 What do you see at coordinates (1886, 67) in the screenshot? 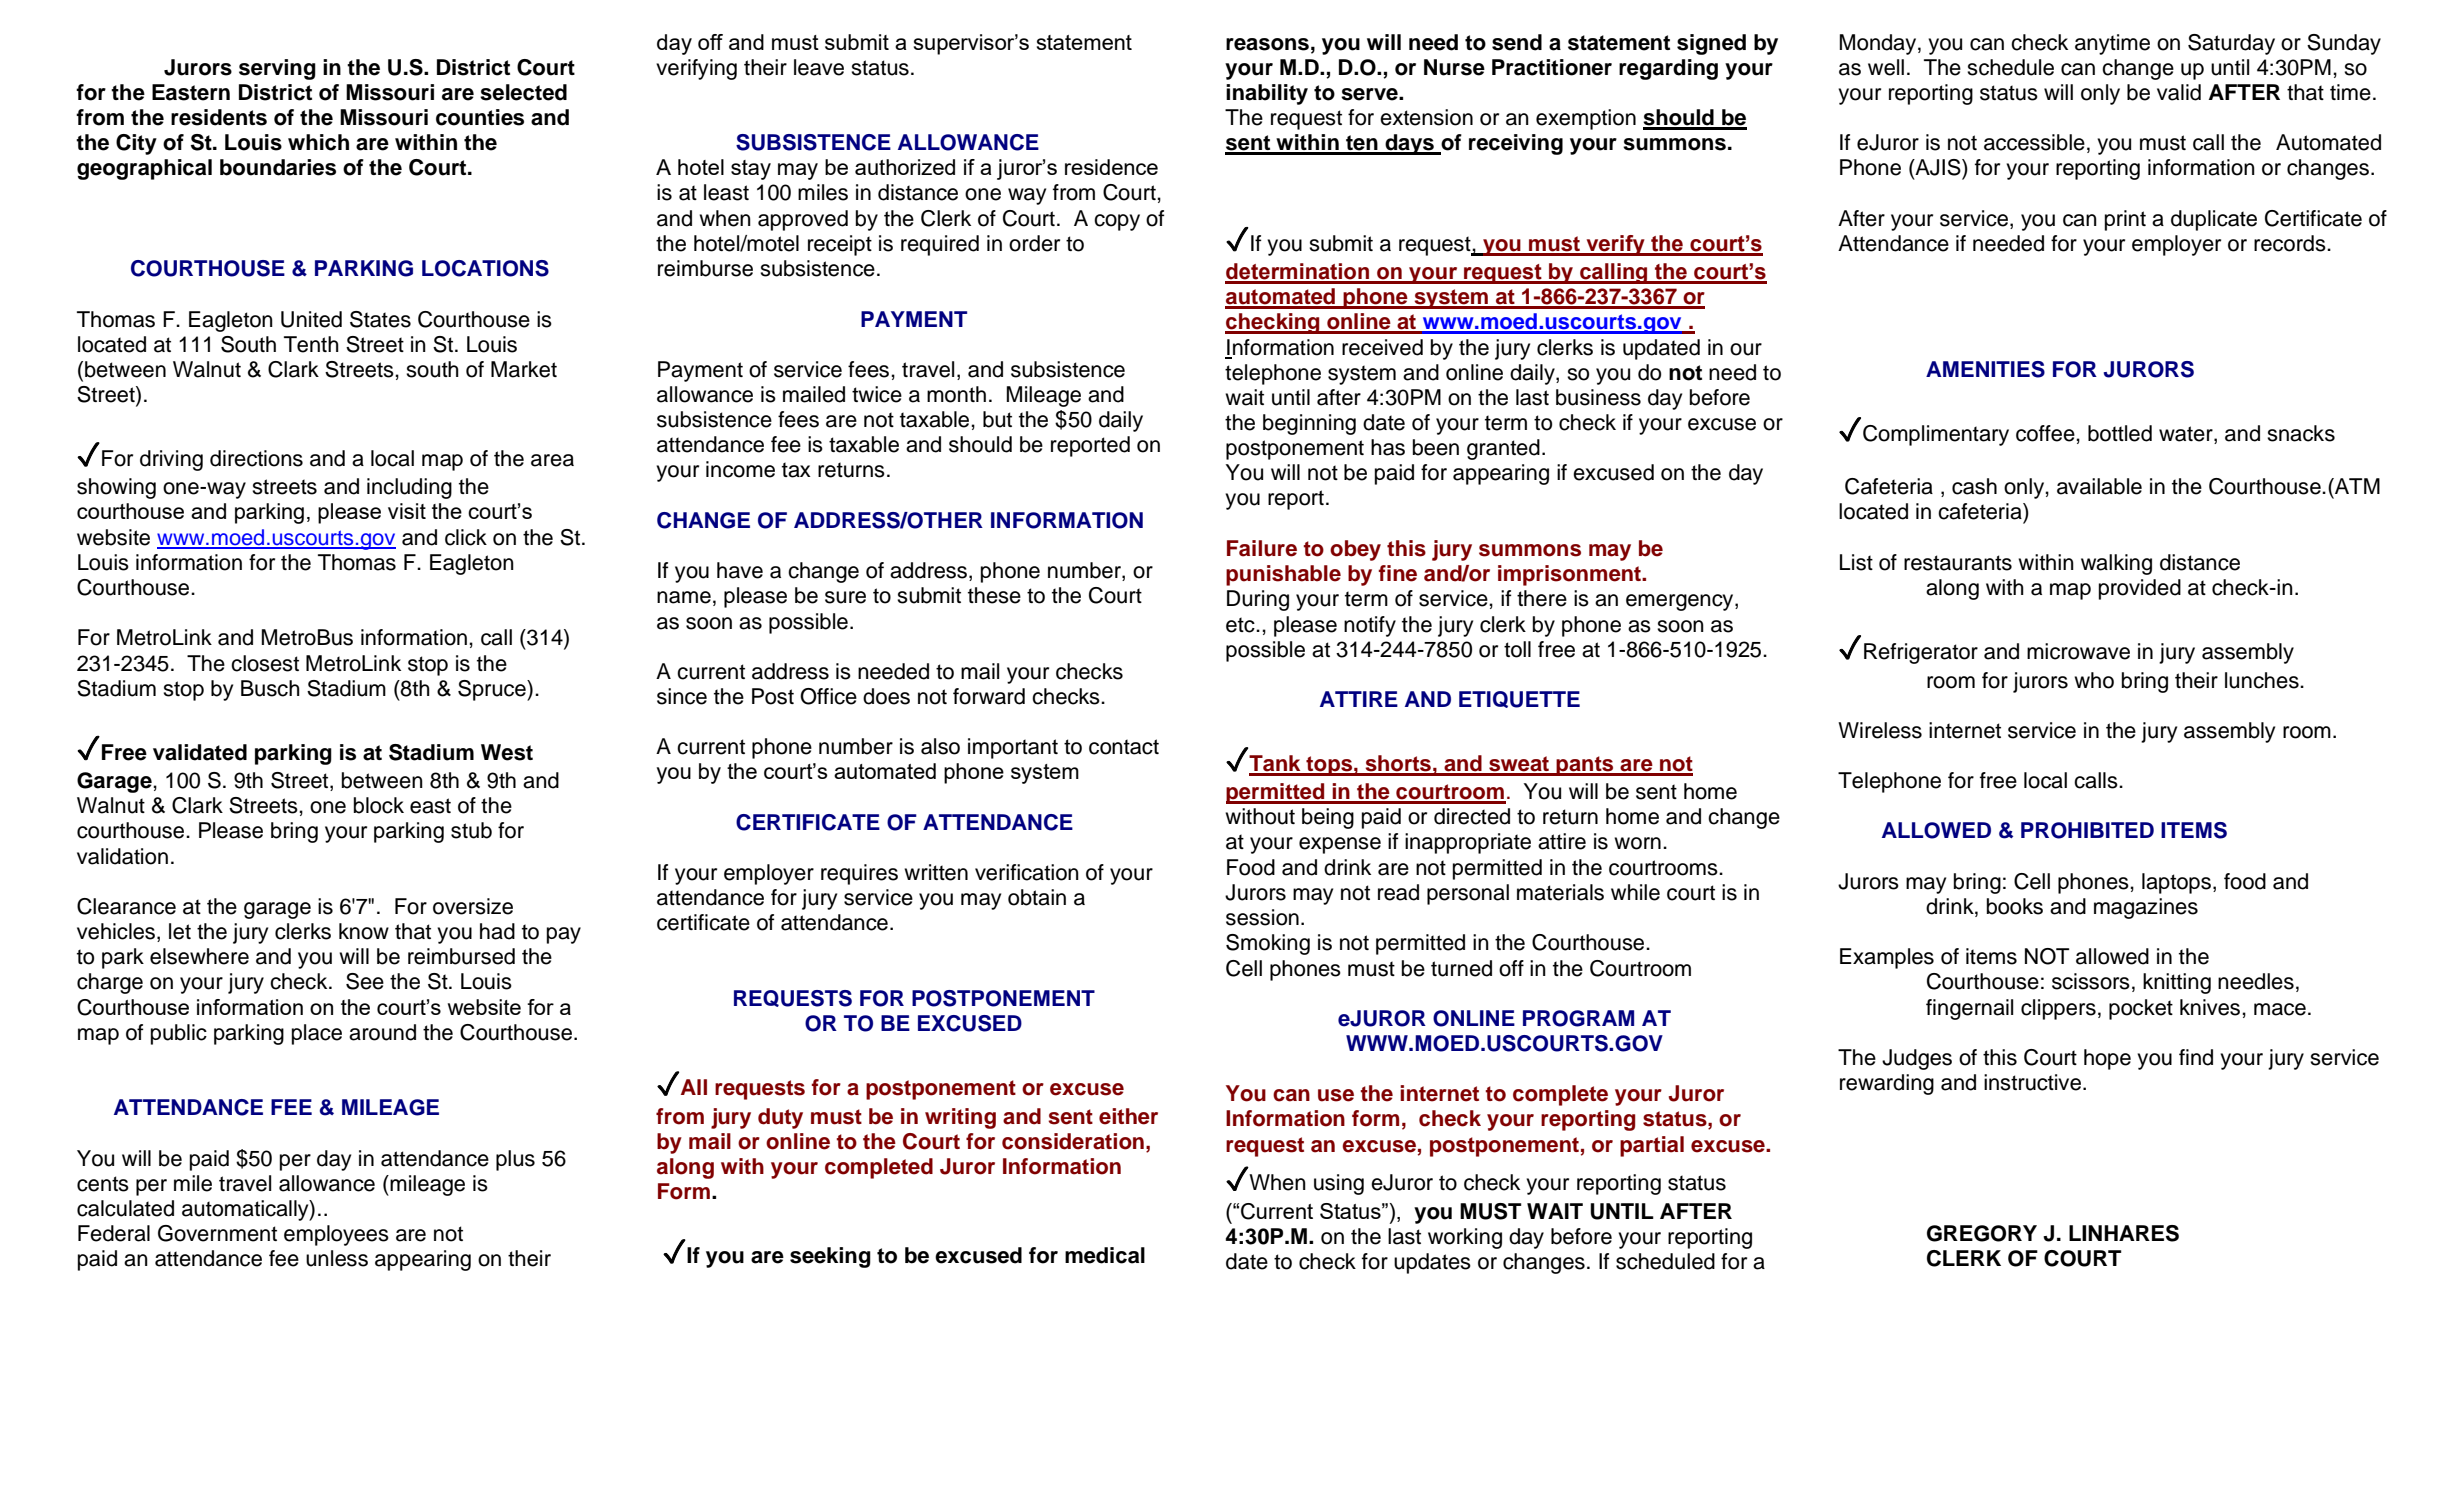
I see `well` at bounding box center [1886, 67].
